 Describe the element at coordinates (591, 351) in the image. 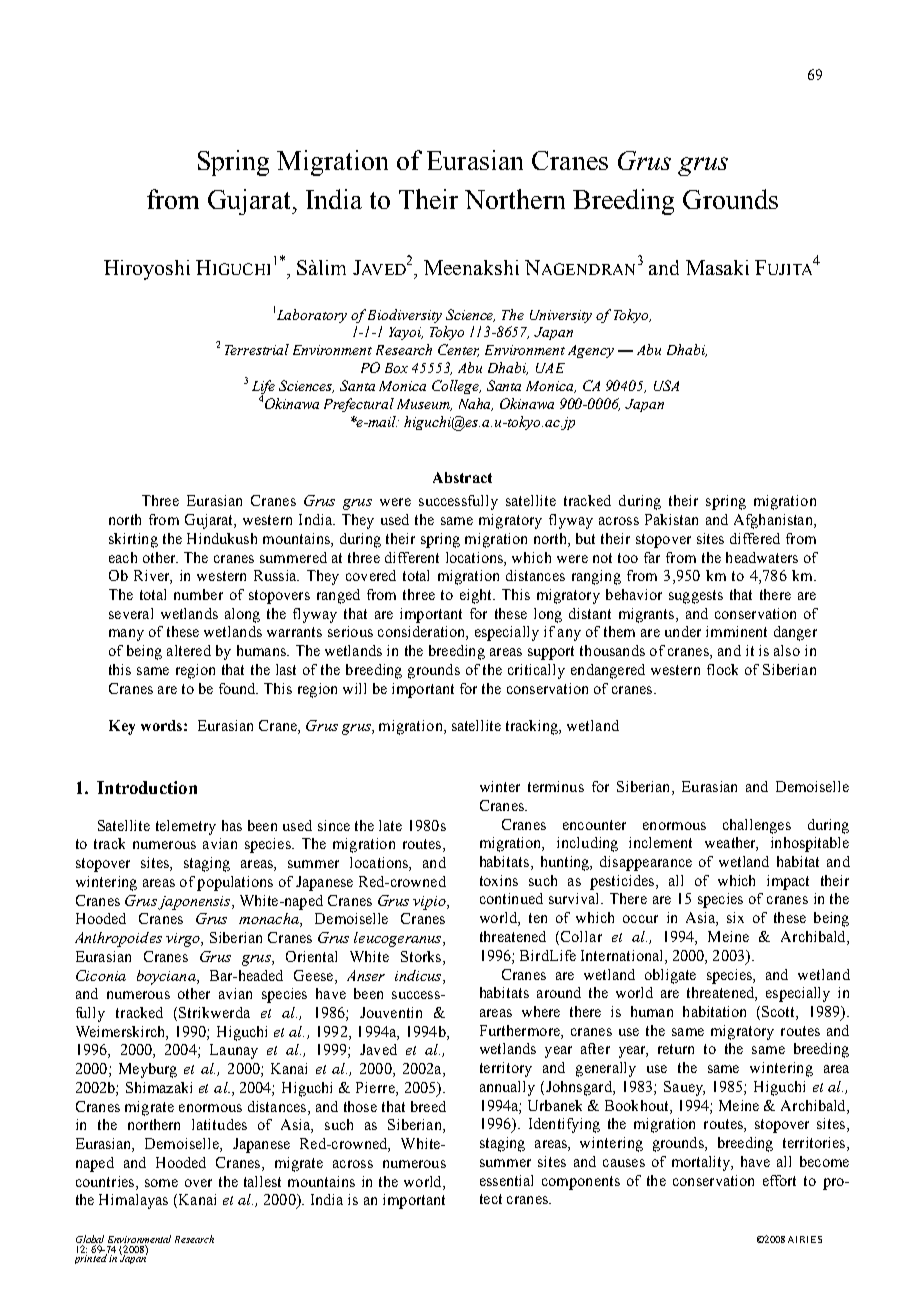

I see `Agency` at that location.
